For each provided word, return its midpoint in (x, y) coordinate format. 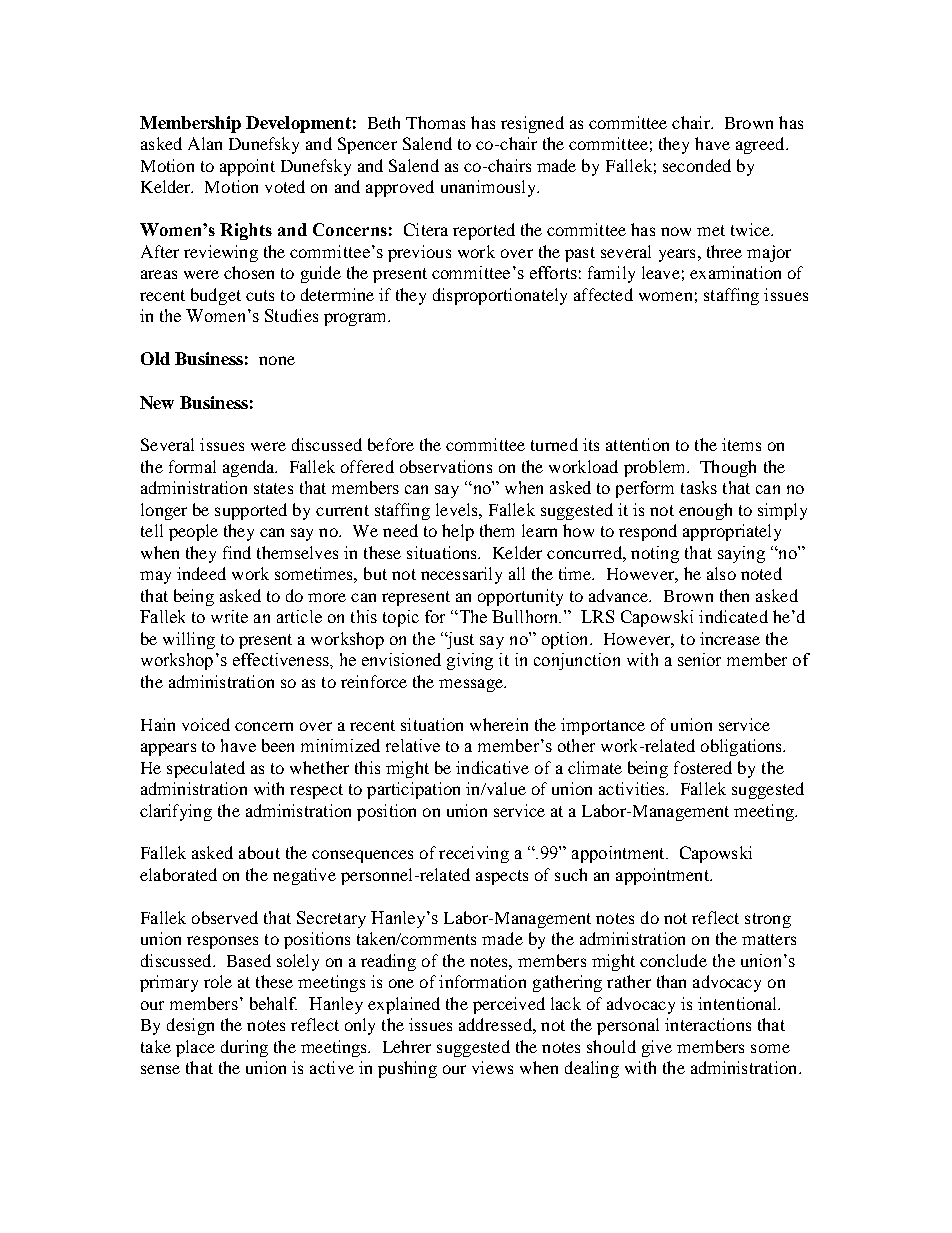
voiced (206, 724)
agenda (250, 468)
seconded (697, 165)
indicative (492, 767)
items (741, 444)
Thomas (435, 122)
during (244, 1048)
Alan (205, 143)
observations (446, 466)
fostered (703, 767)
